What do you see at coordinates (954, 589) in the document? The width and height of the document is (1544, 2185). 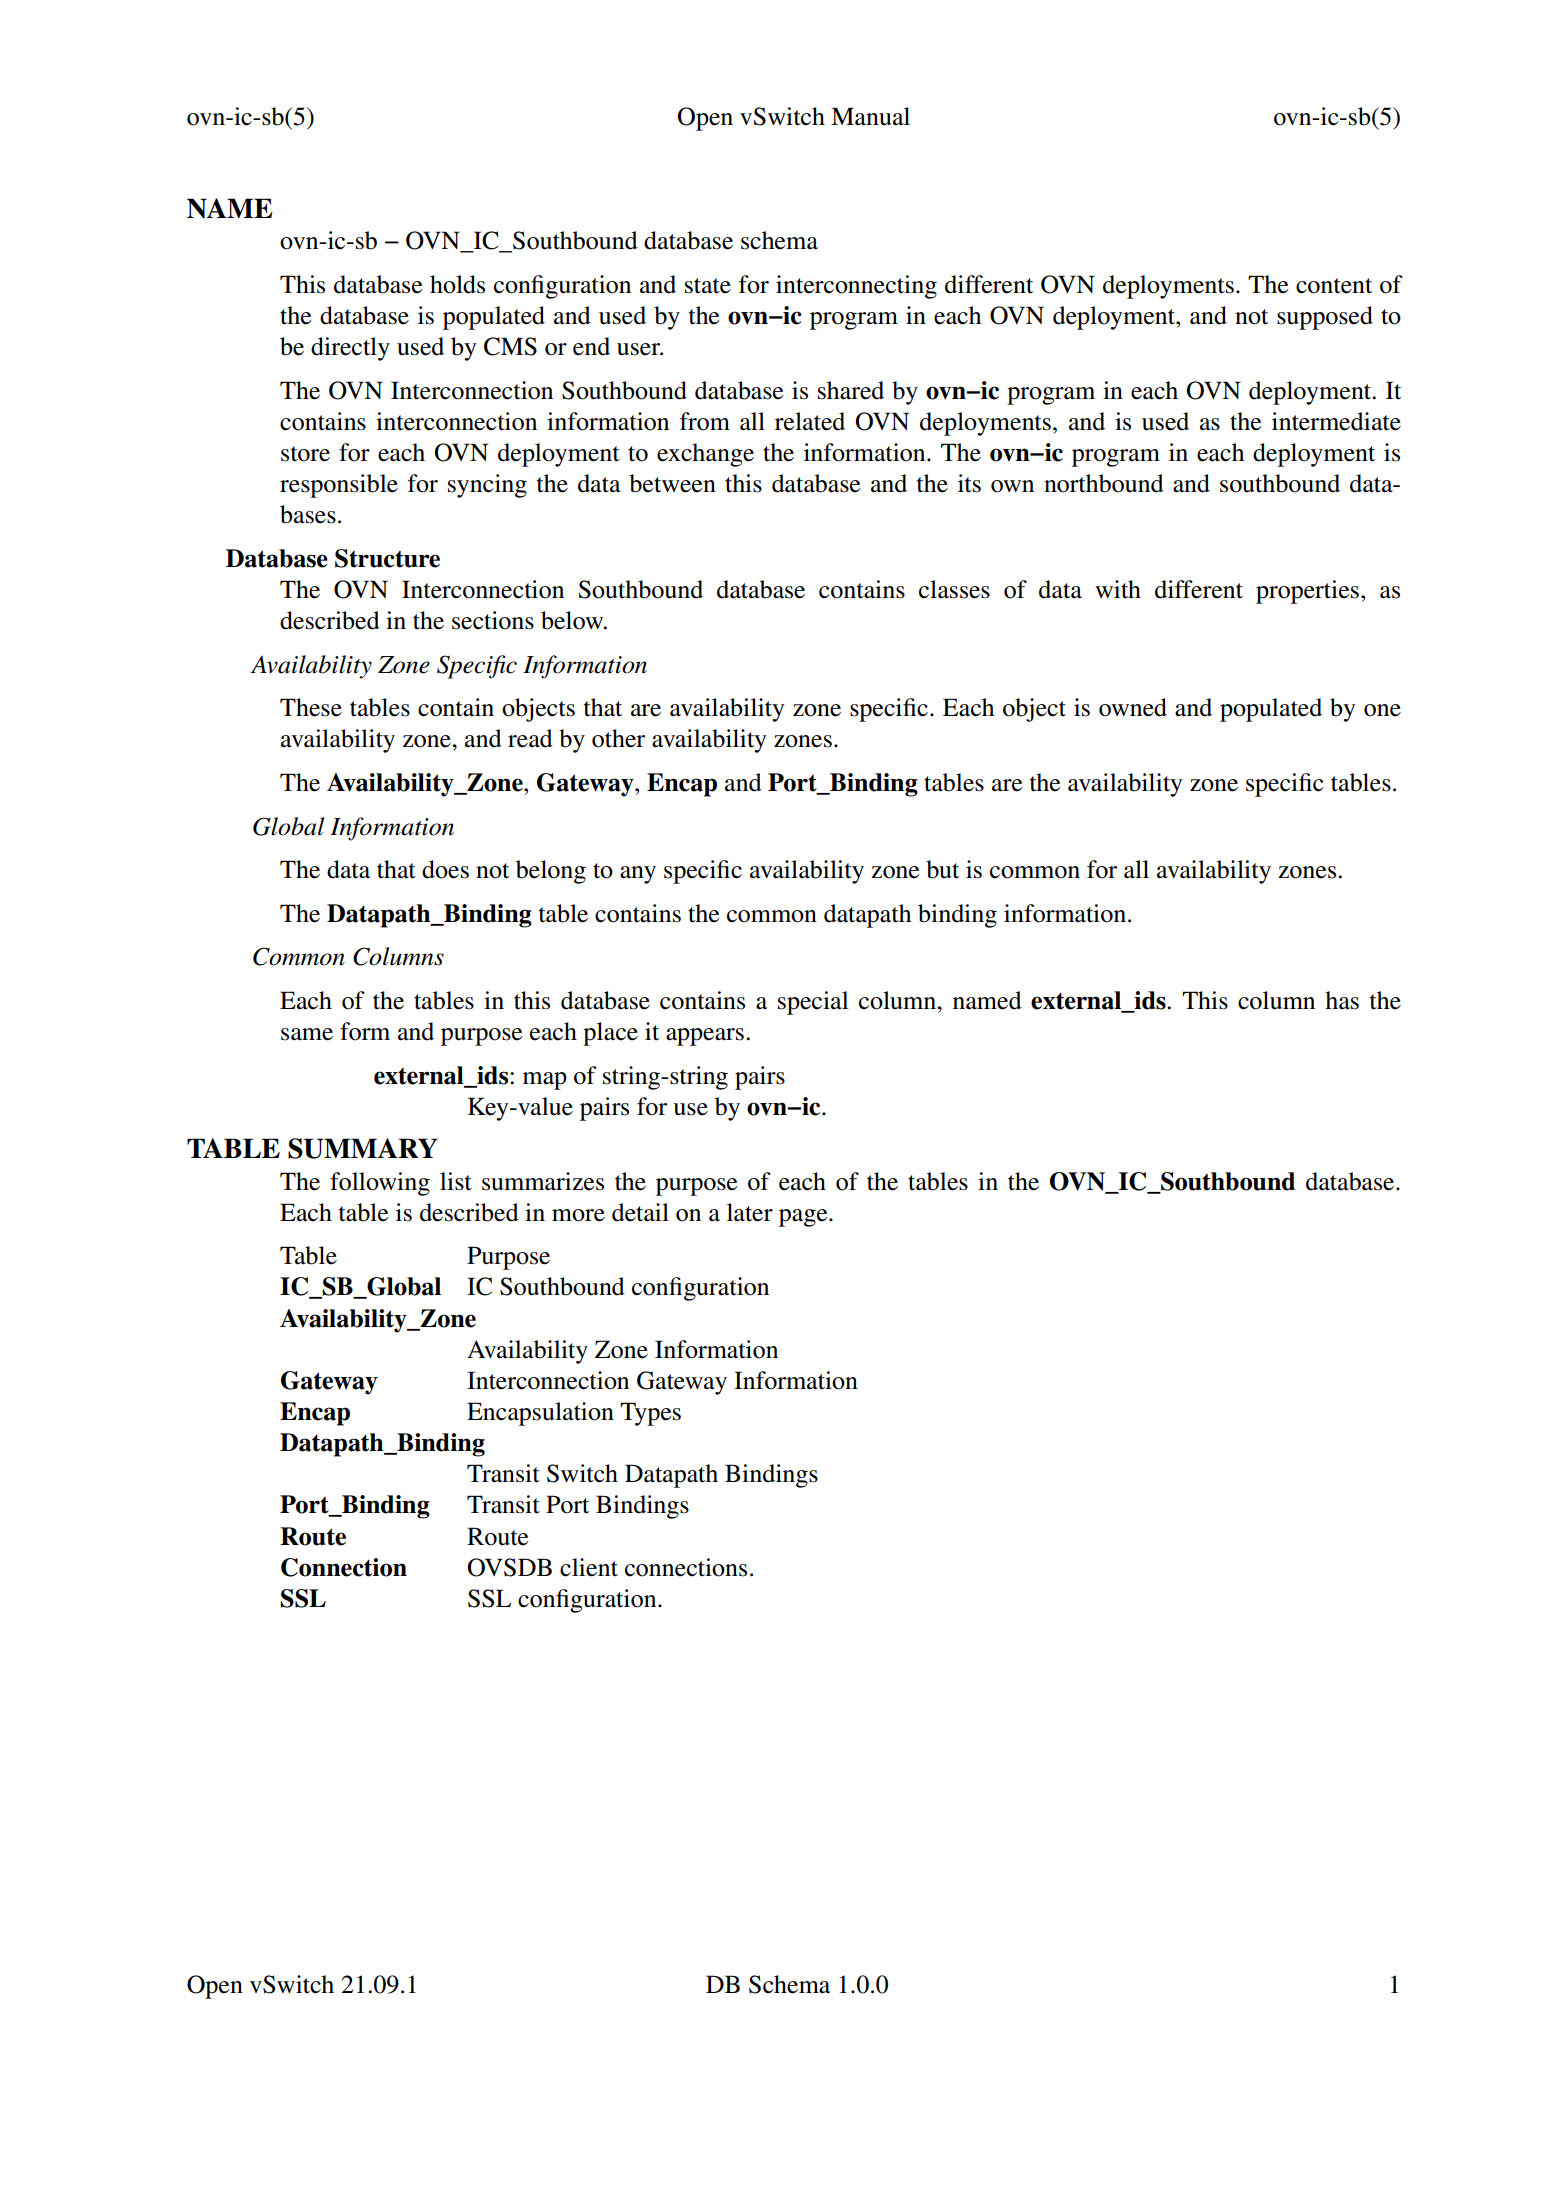 I see `classes` at bounding box center [954, 589].
